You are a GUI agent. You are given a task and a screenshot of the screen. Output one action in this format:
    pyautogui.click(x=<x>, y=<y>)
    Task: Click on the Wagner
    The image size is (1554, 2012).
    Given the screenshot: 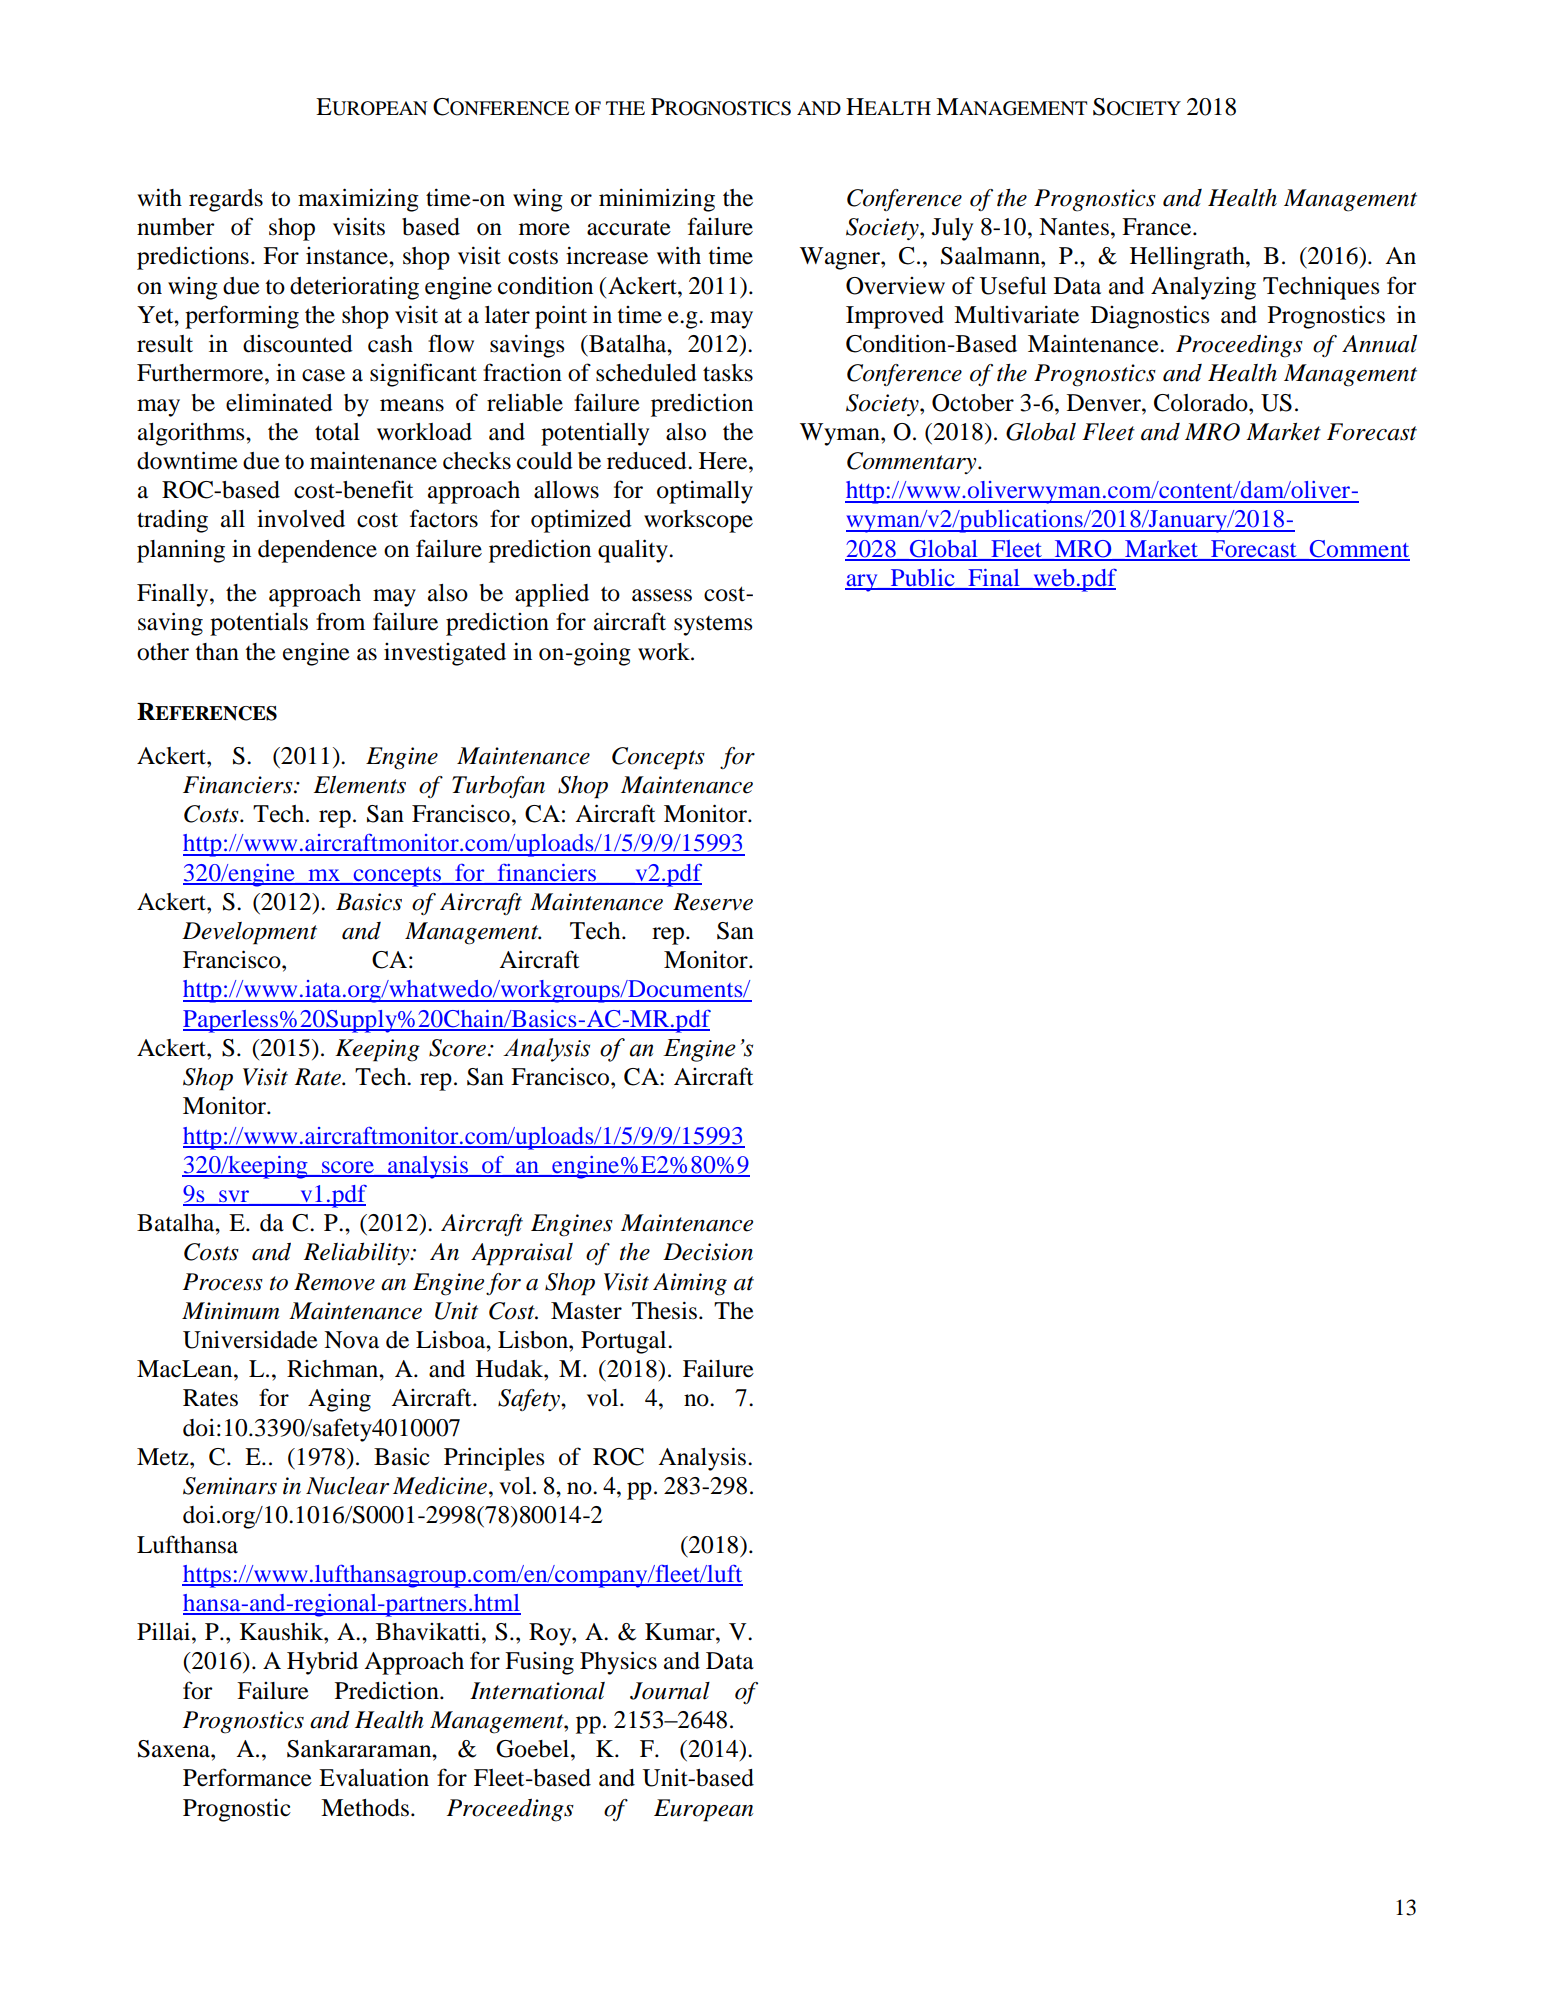 What is the action you would take?
    pyautogui.click(x=841, y=258)
